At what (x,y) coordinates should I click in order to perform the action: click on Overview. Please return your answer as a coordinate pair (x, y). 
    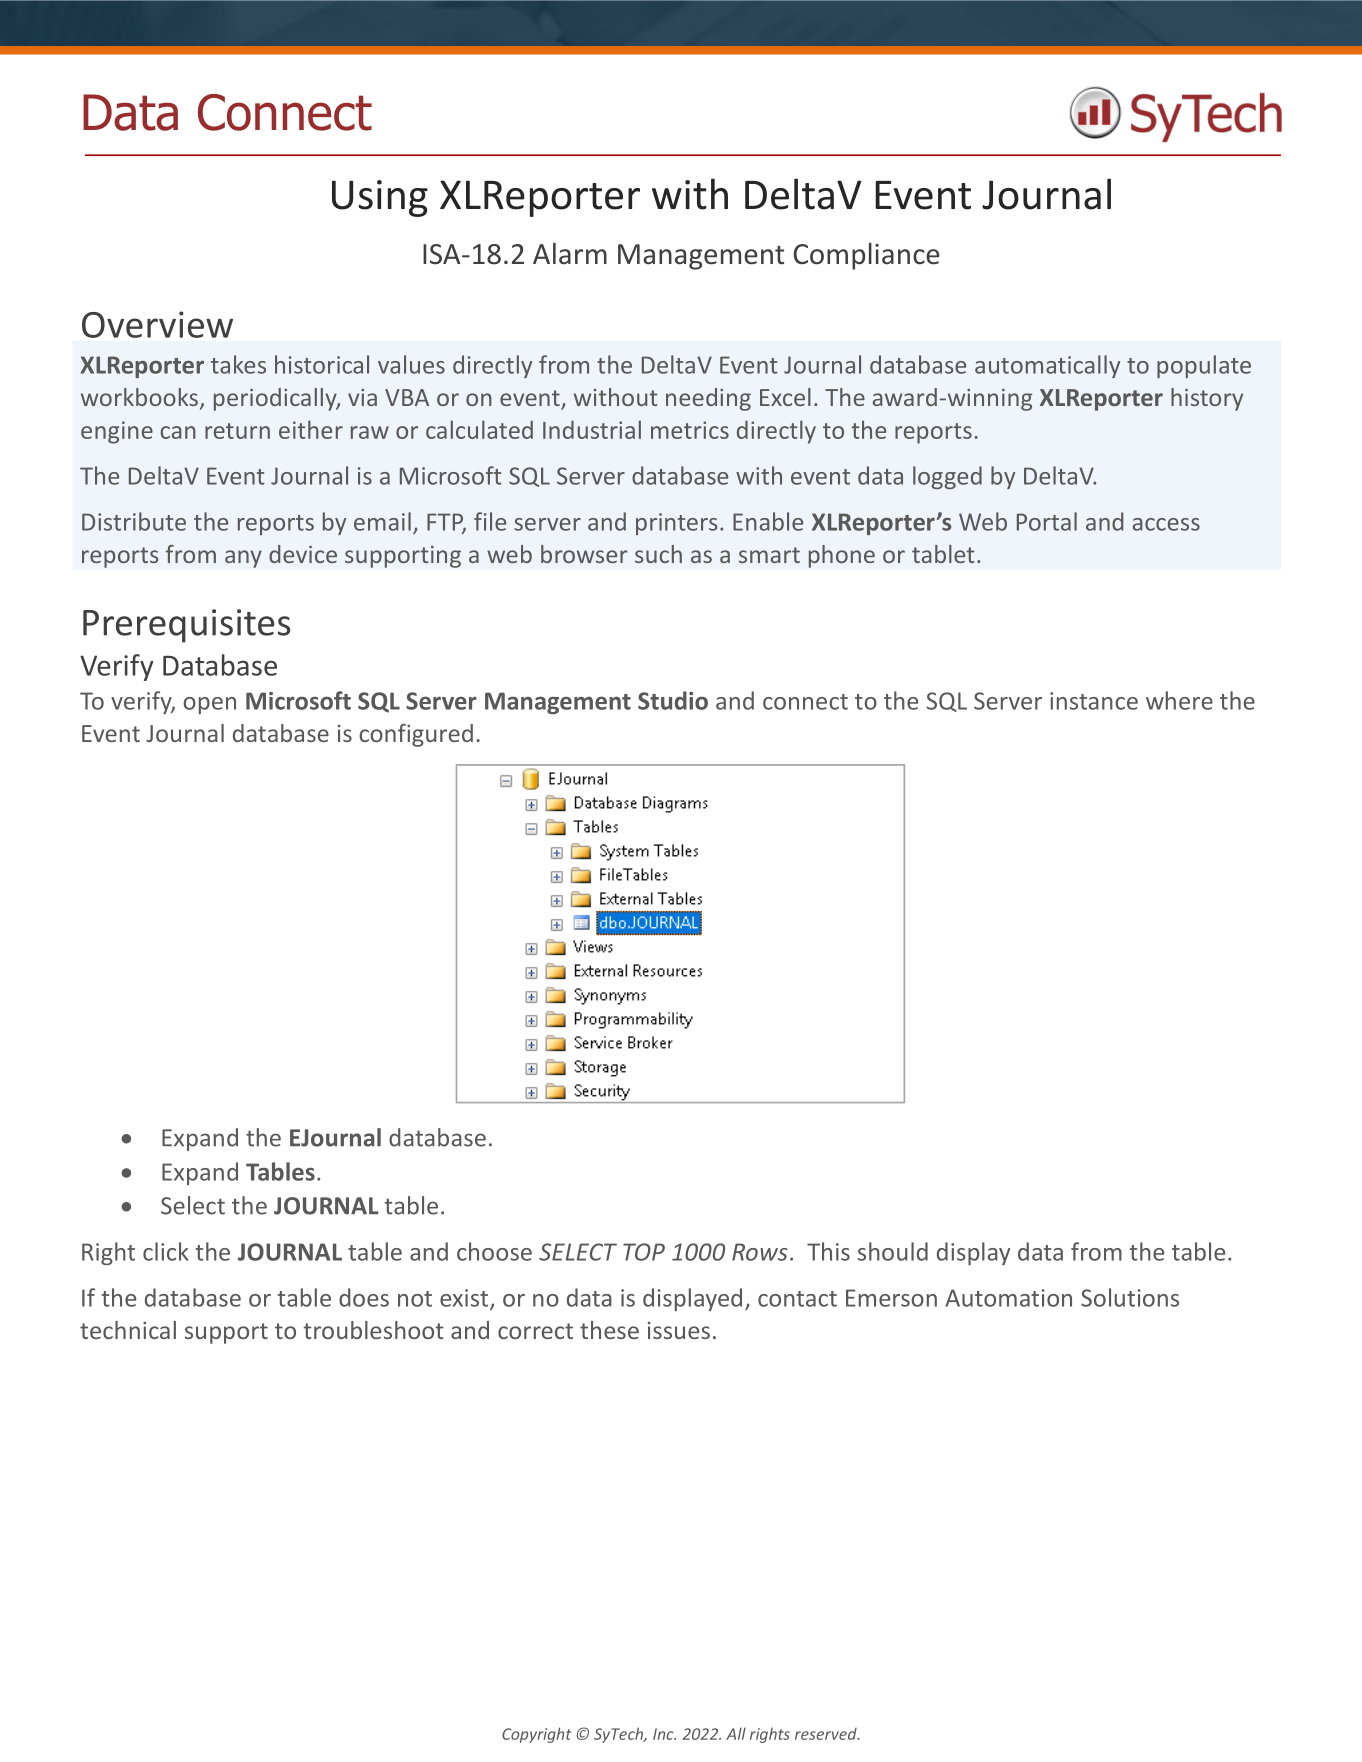
    Looking at the image, I should click on (157, 324).
